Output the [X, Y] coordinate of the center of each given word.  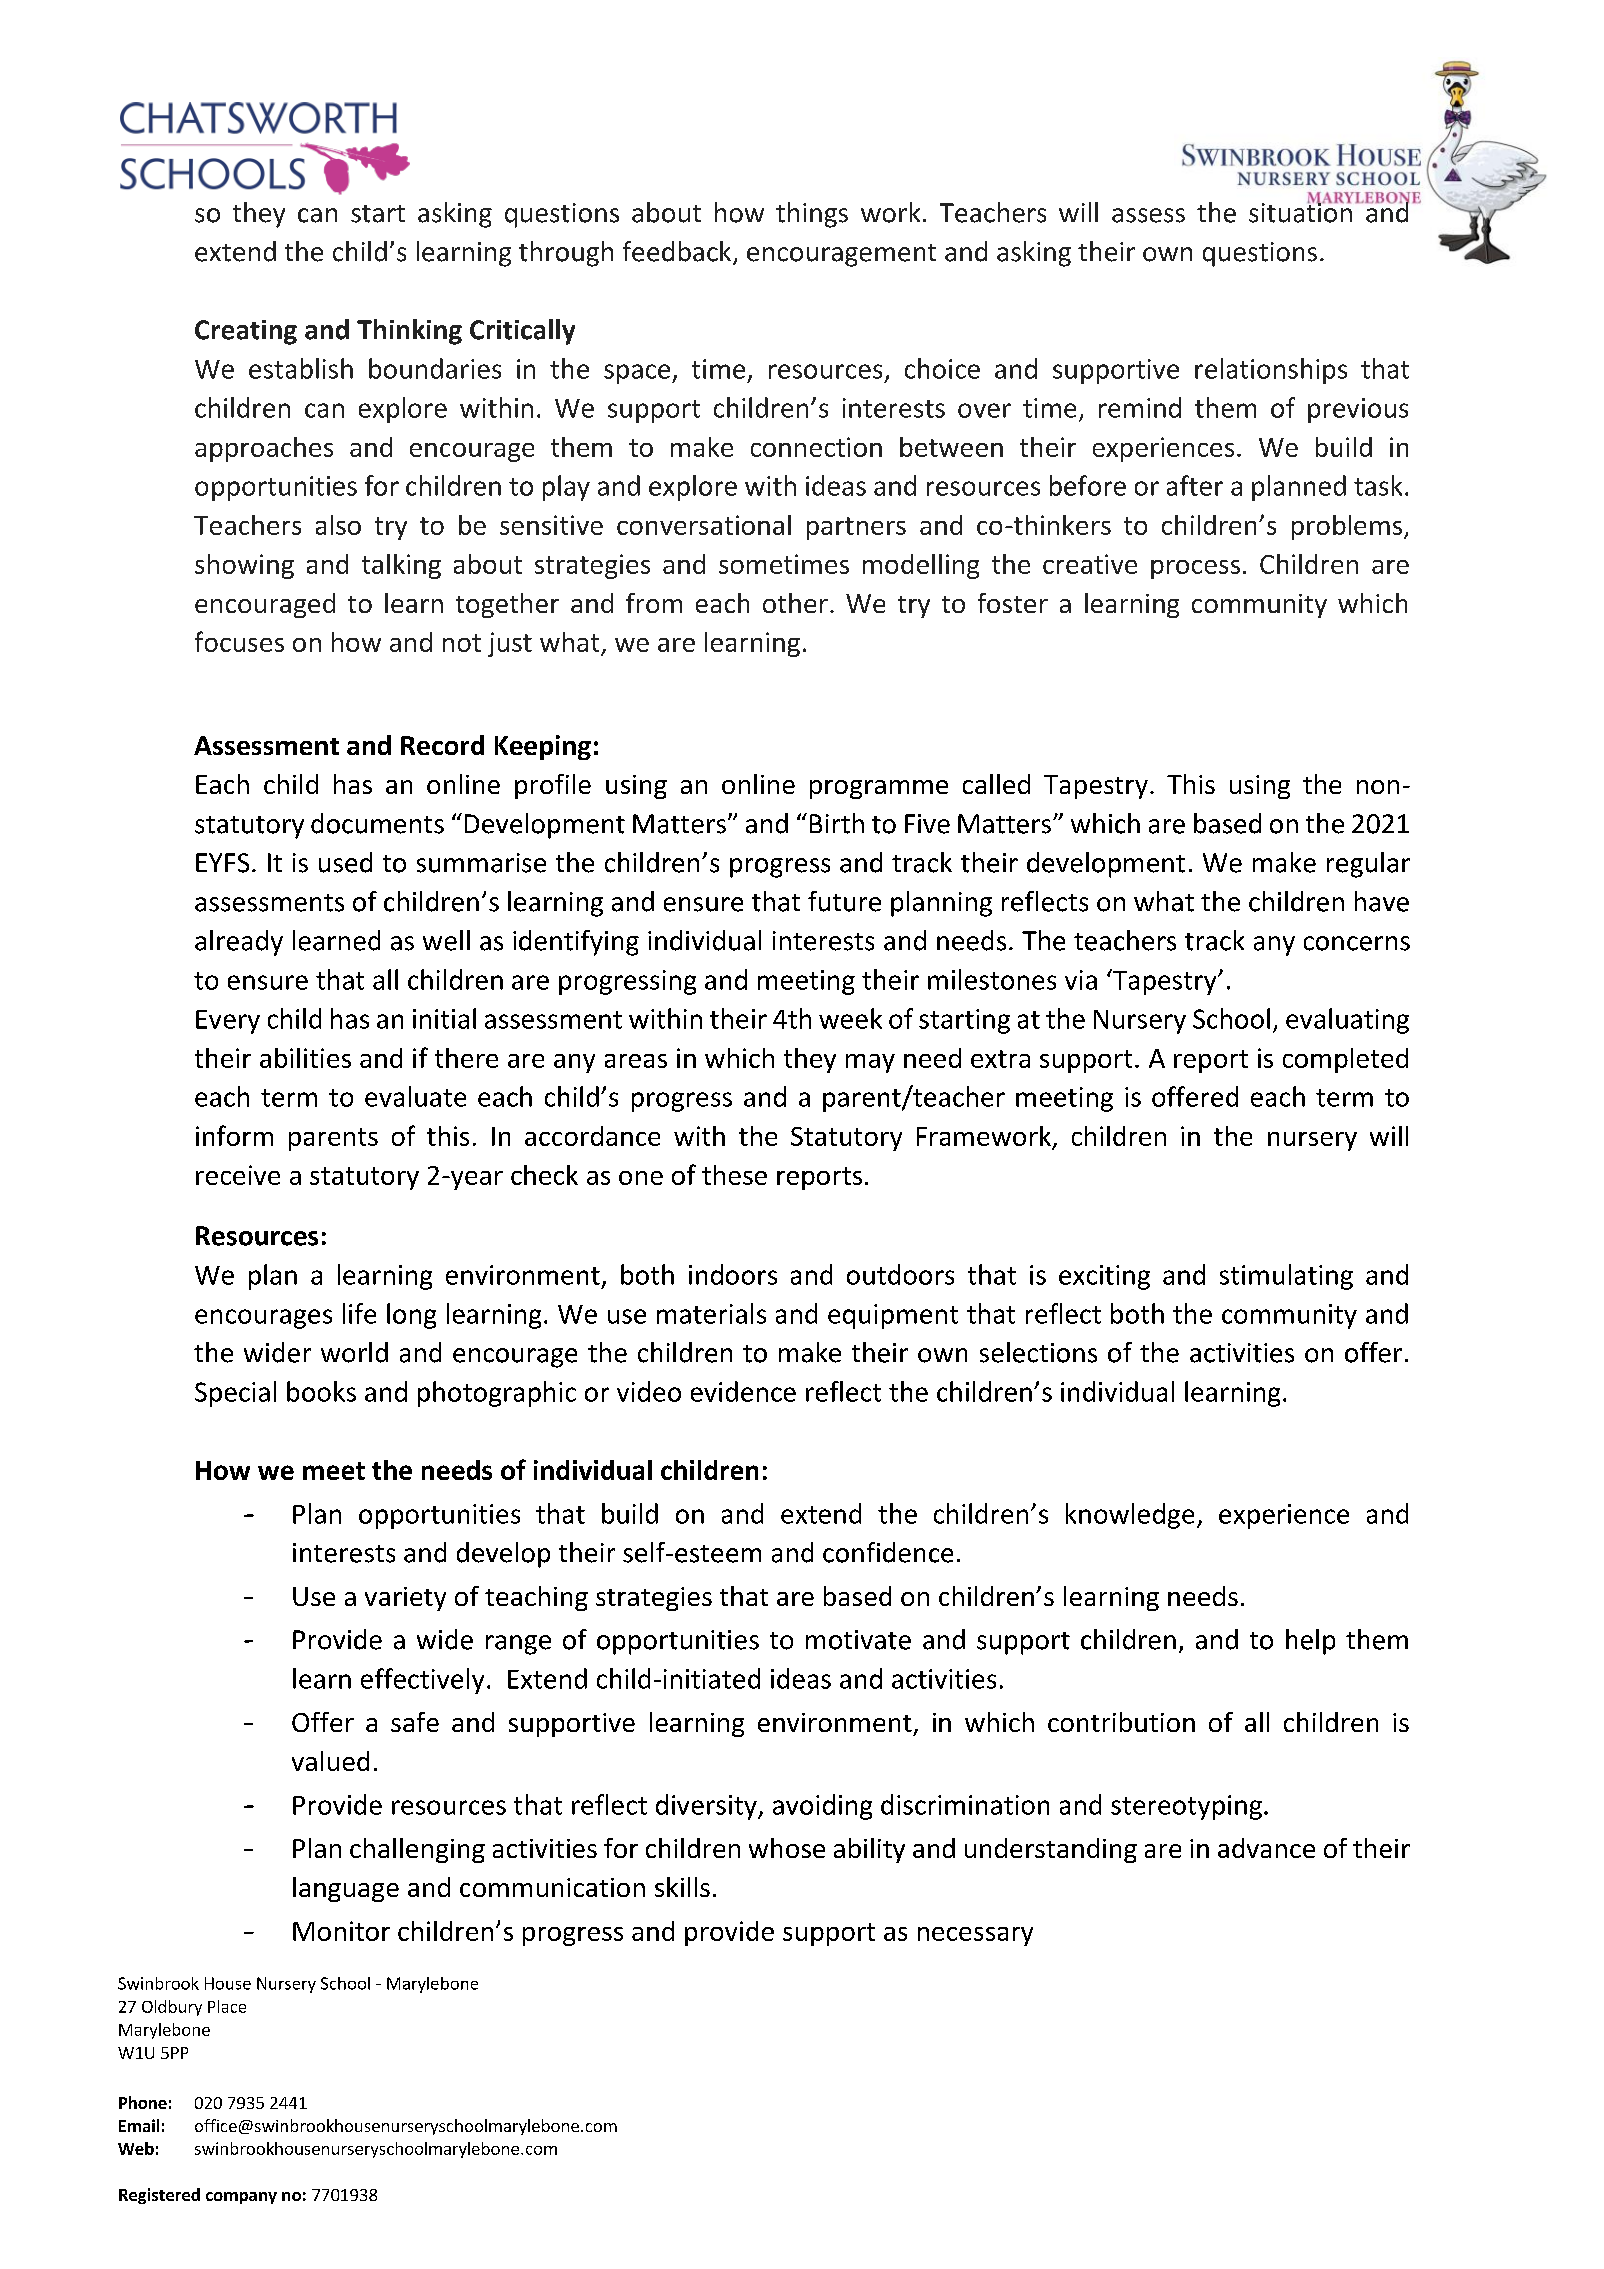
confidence [888, 1552]
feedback [678, 252]
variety [405, 1599]
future [844, 901]
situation [1300, 211]
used [345, 862]
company [241, 2198]
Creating [246, 332]
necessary [975, 1936]
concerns [1357, 943]
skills [682, 1887]
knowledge [1130, 1516]
